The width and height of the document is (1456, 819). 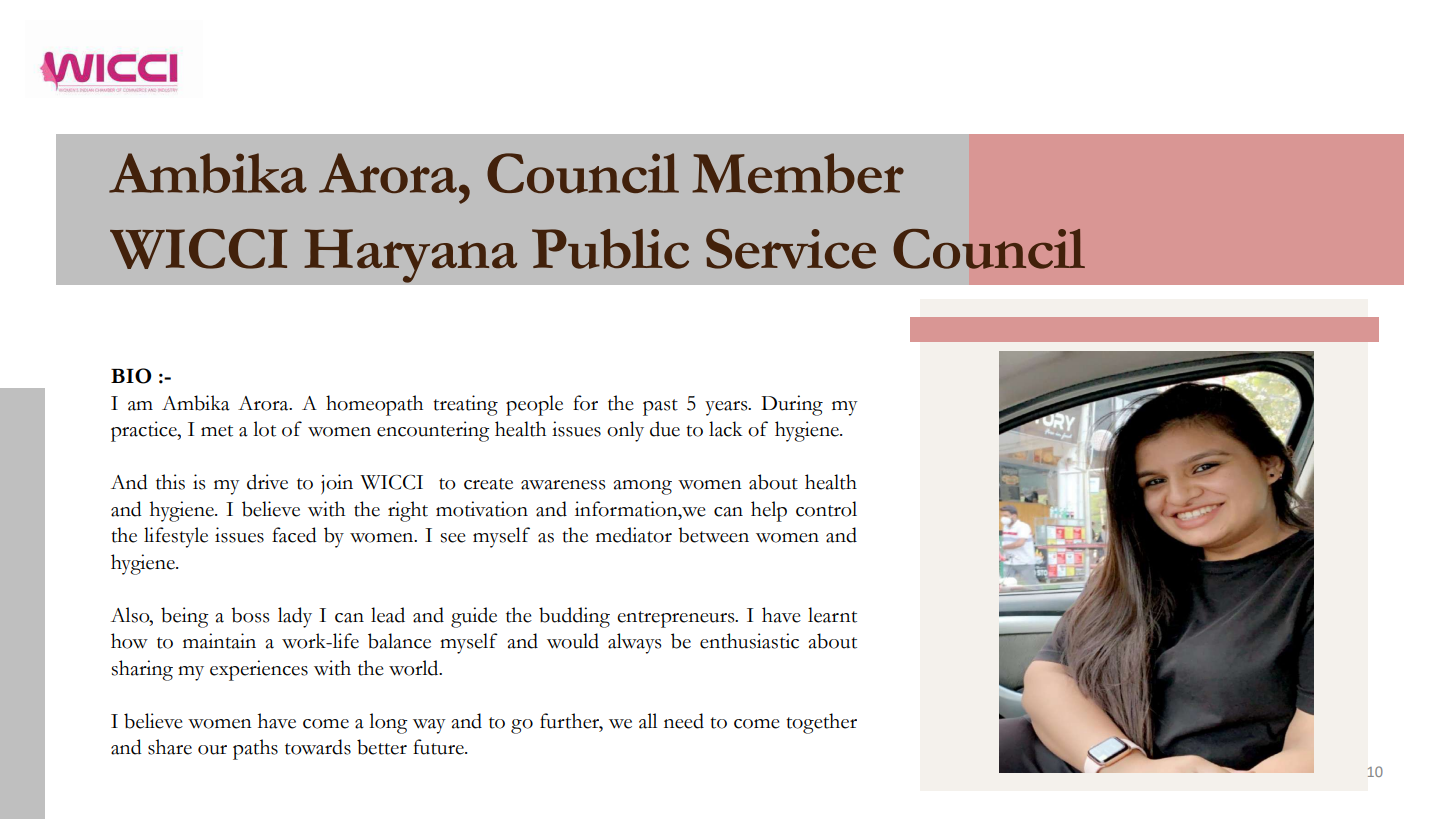 What do you see at coordinates (185, 617) in the document?
I see `being` at bounding box center [185, 617].
